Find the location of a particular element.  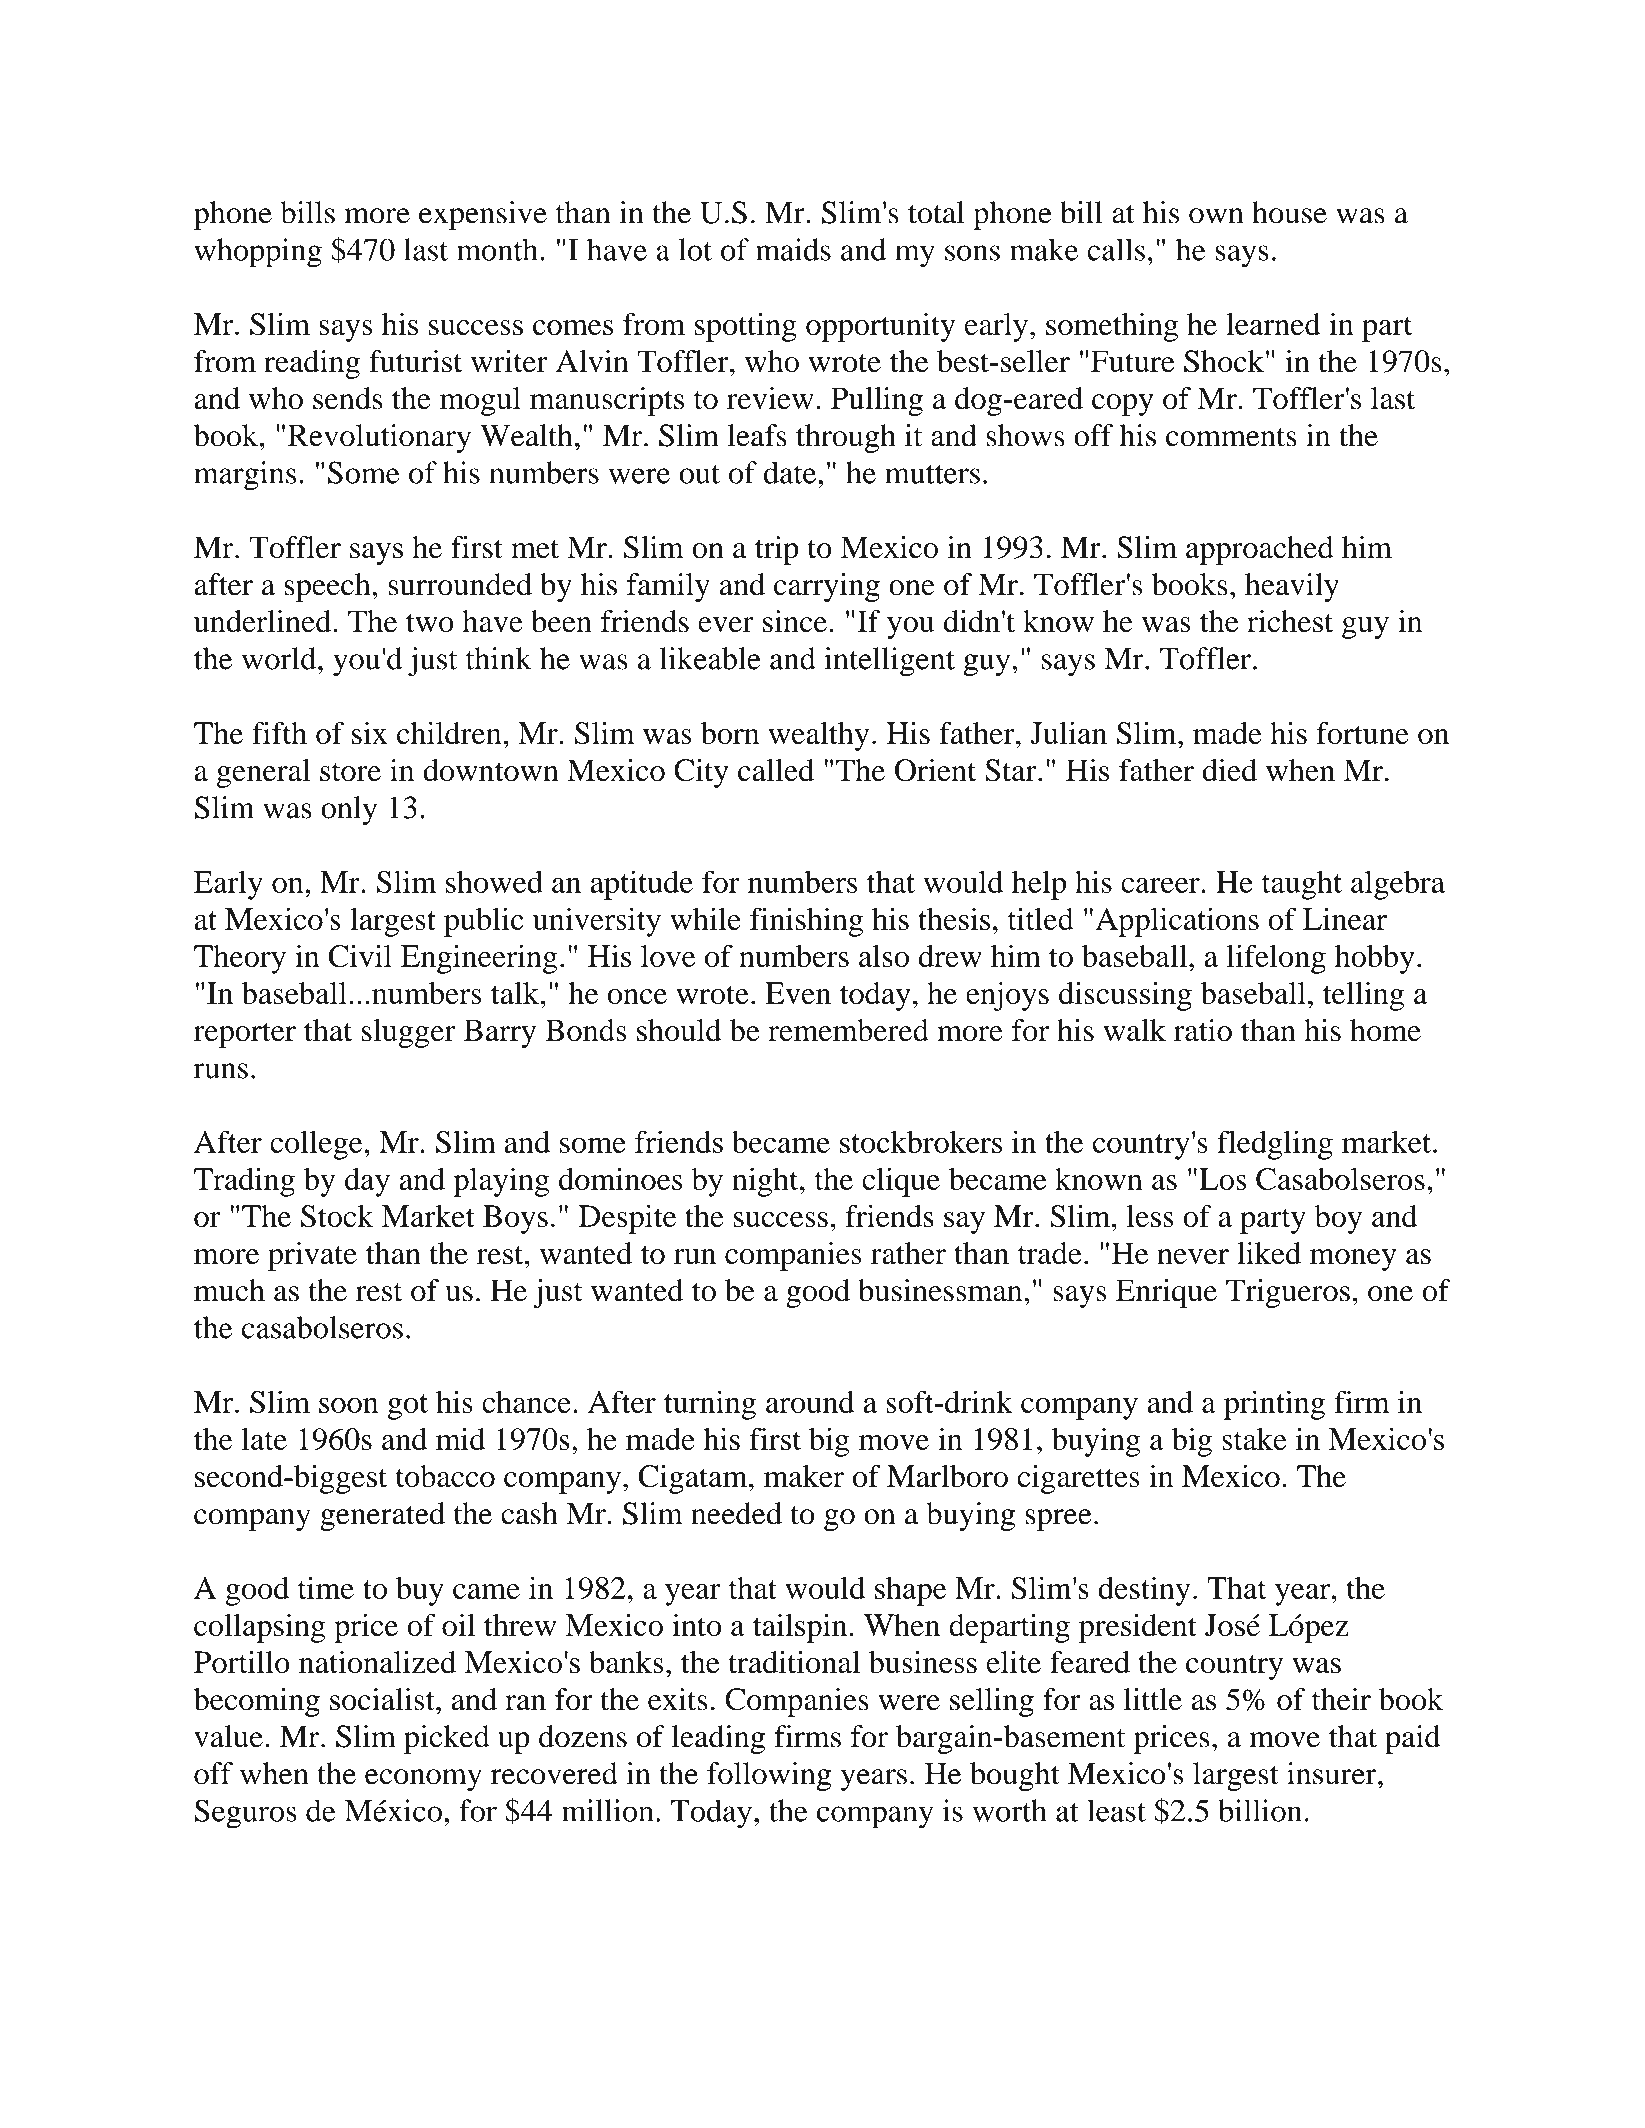

following is located at coordinates (769, 1776).
